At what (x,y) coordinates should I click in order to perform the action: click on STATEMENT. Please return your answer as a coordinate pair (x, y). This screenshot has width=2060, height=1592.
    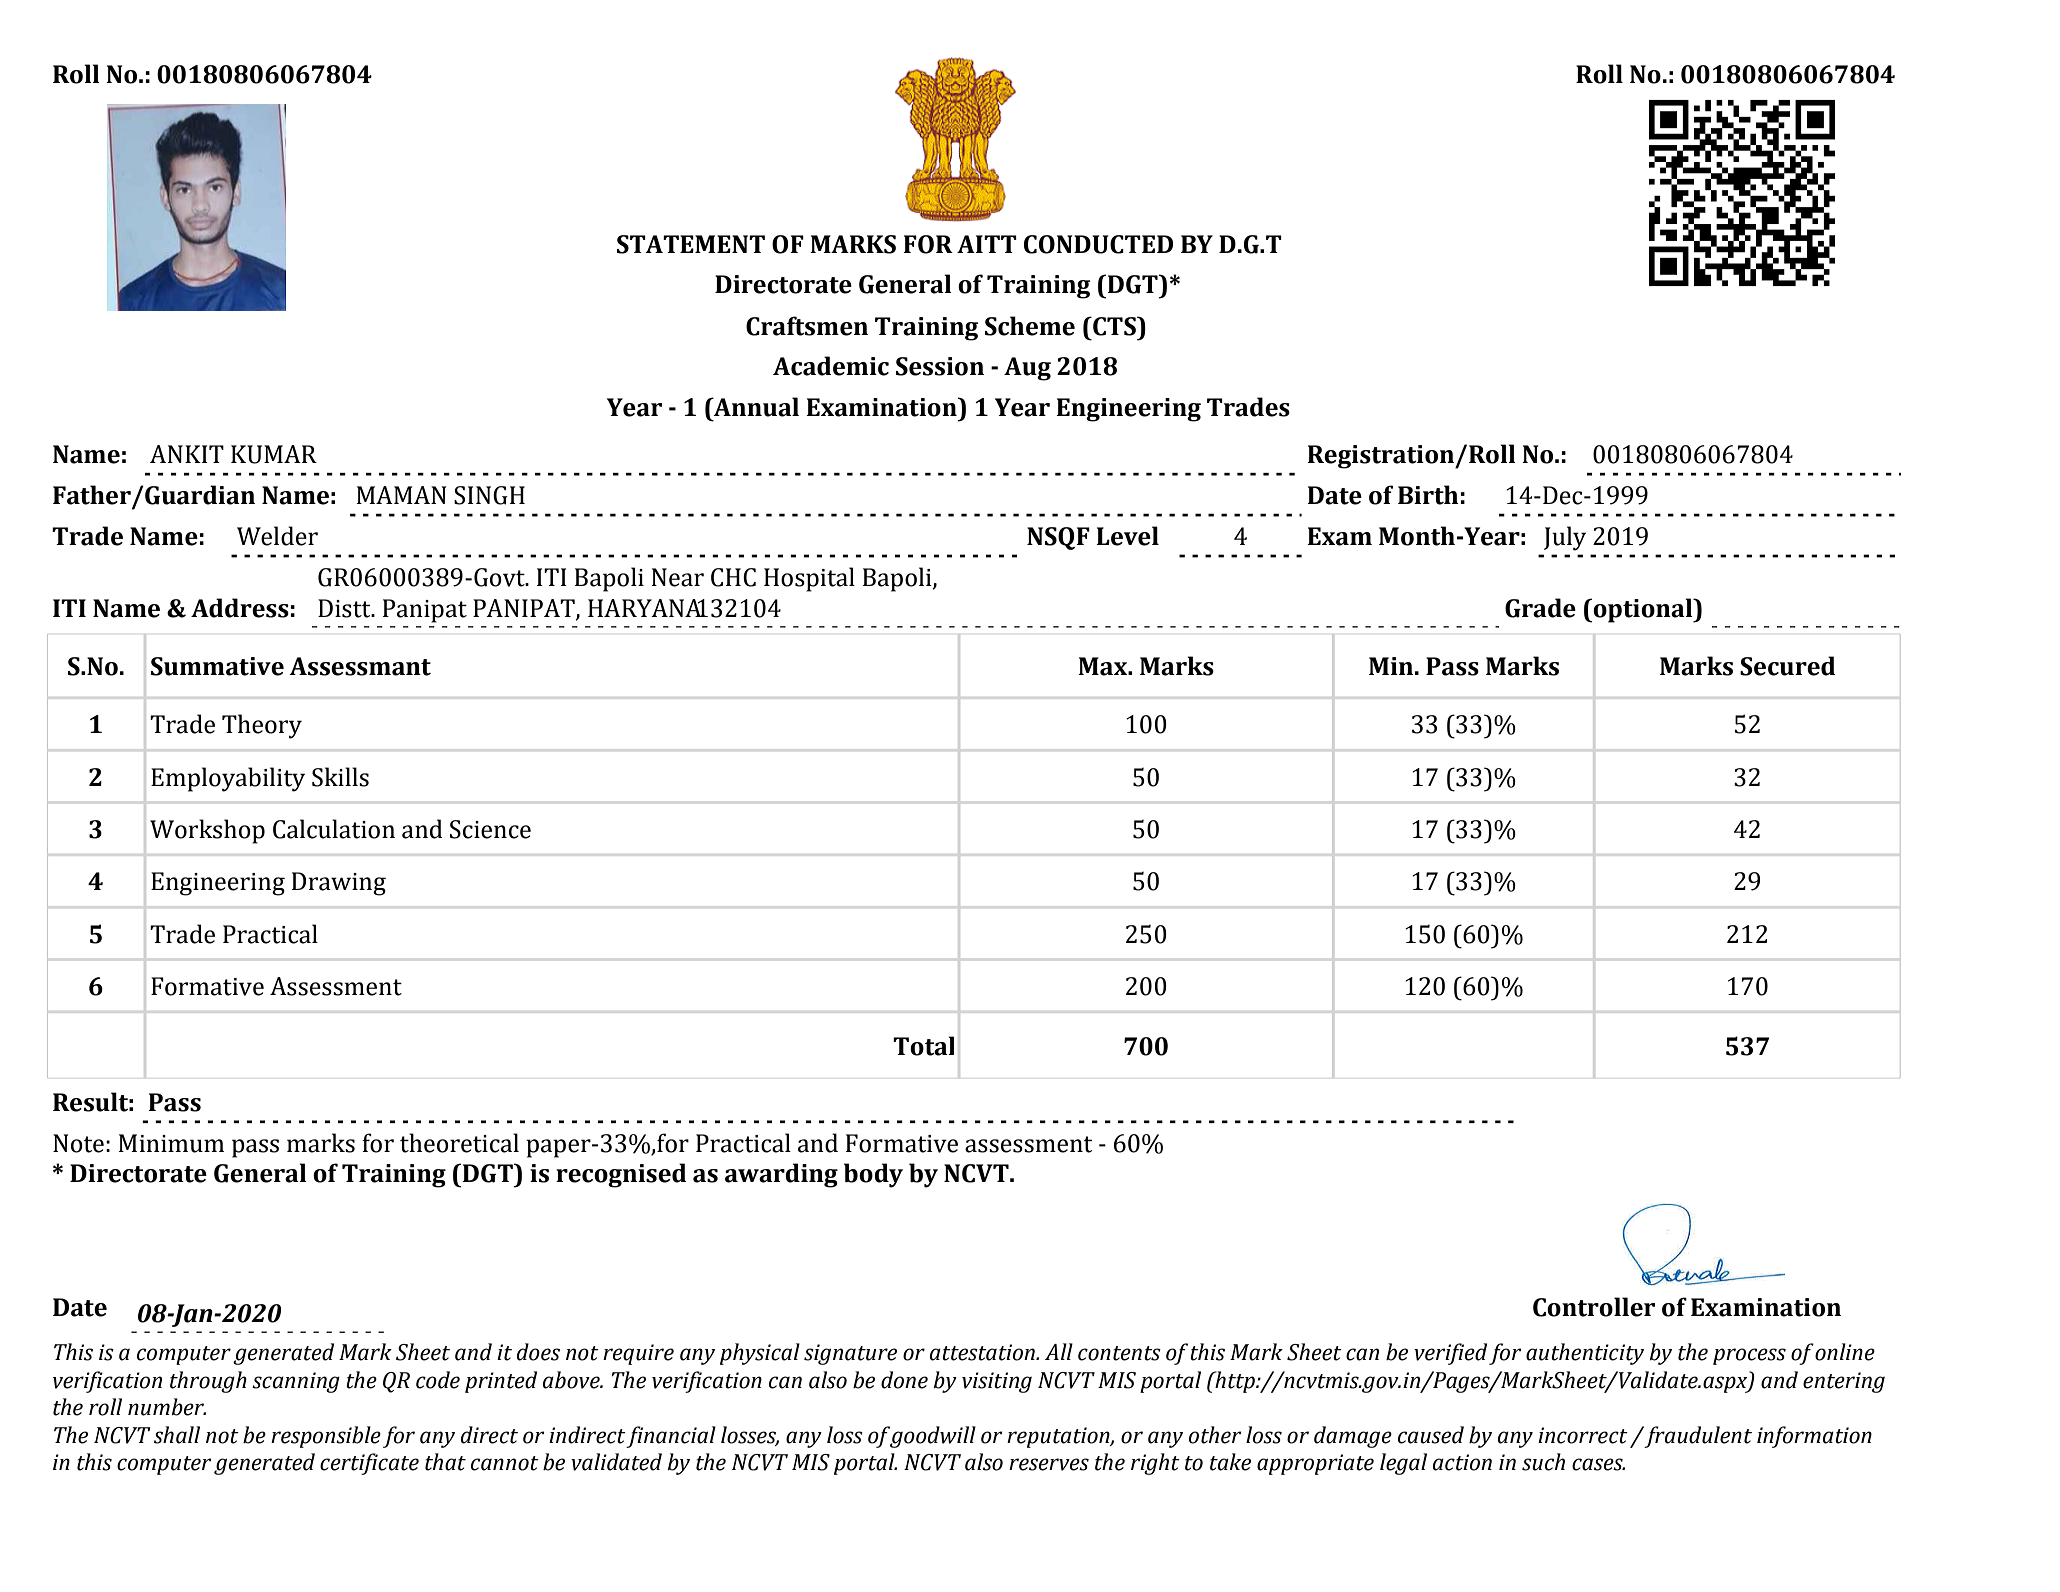
    Looking at the image, I should click on (691, 244).
